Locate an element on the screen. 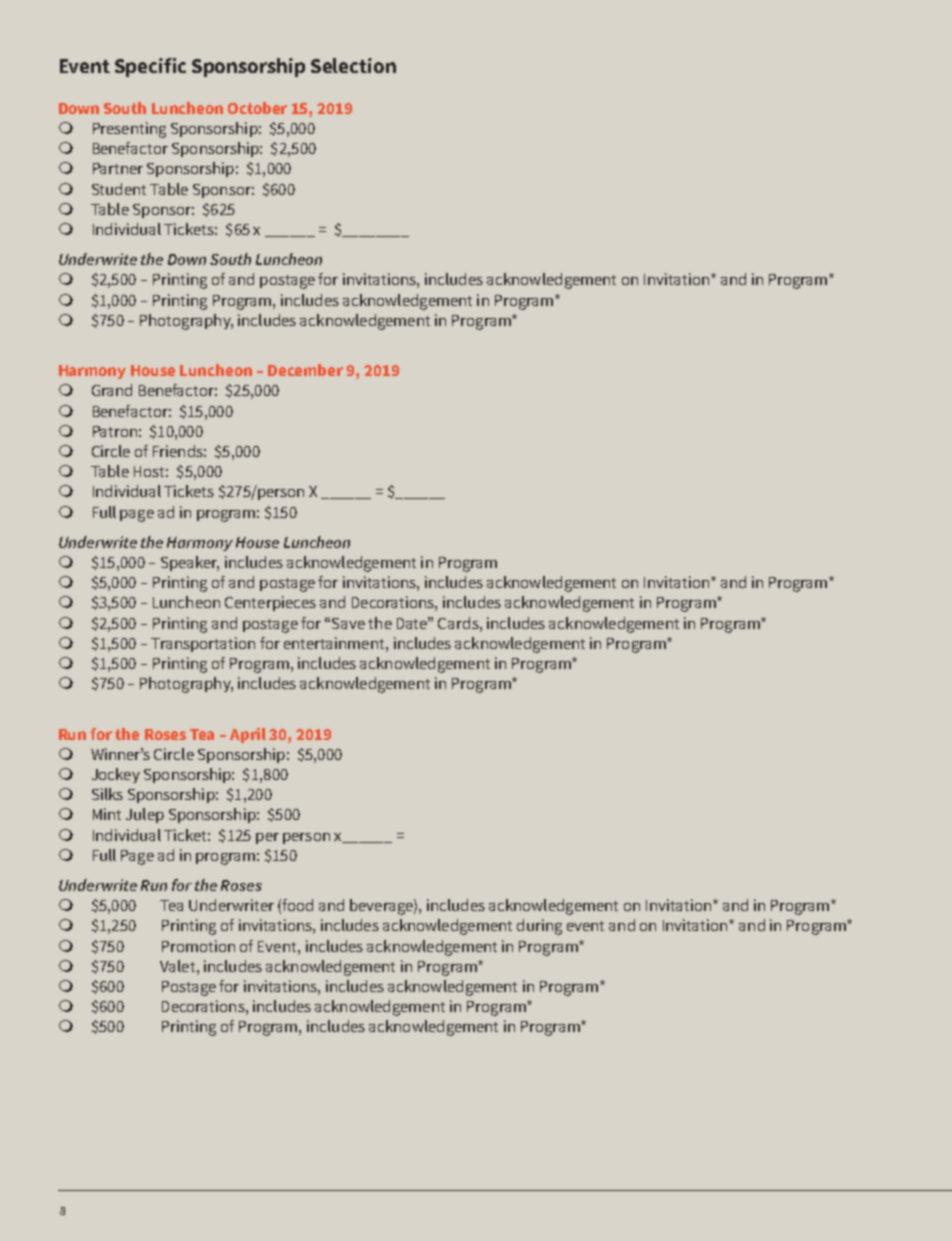  during is located at coordinates (539, 927).
